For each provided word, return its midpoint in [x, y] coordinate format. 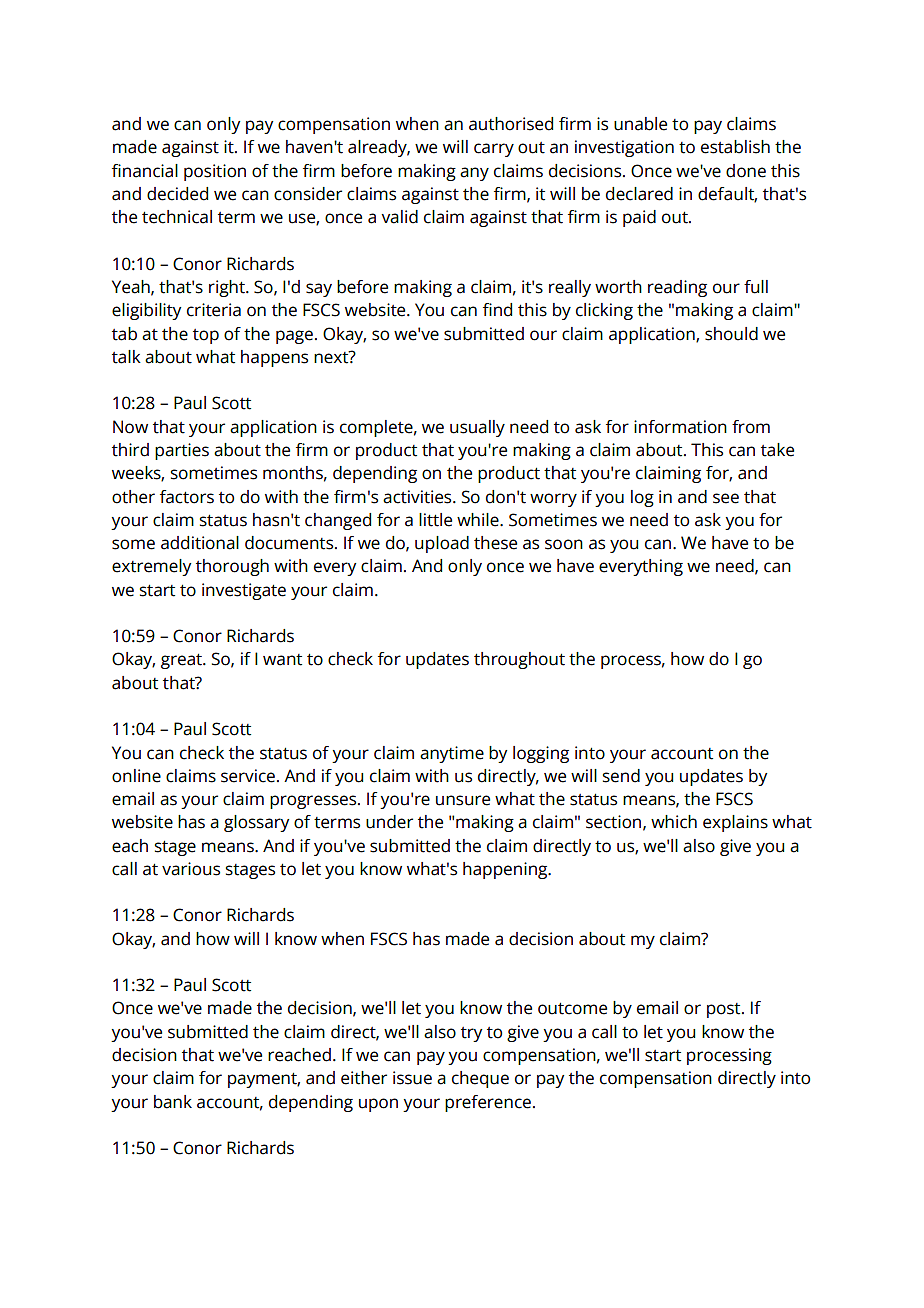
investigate [244, 591]
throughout [519, 660]
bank [173, 1102]
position [215, 172]
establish [735, 147]
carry [494, 150]
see [726, 498]
